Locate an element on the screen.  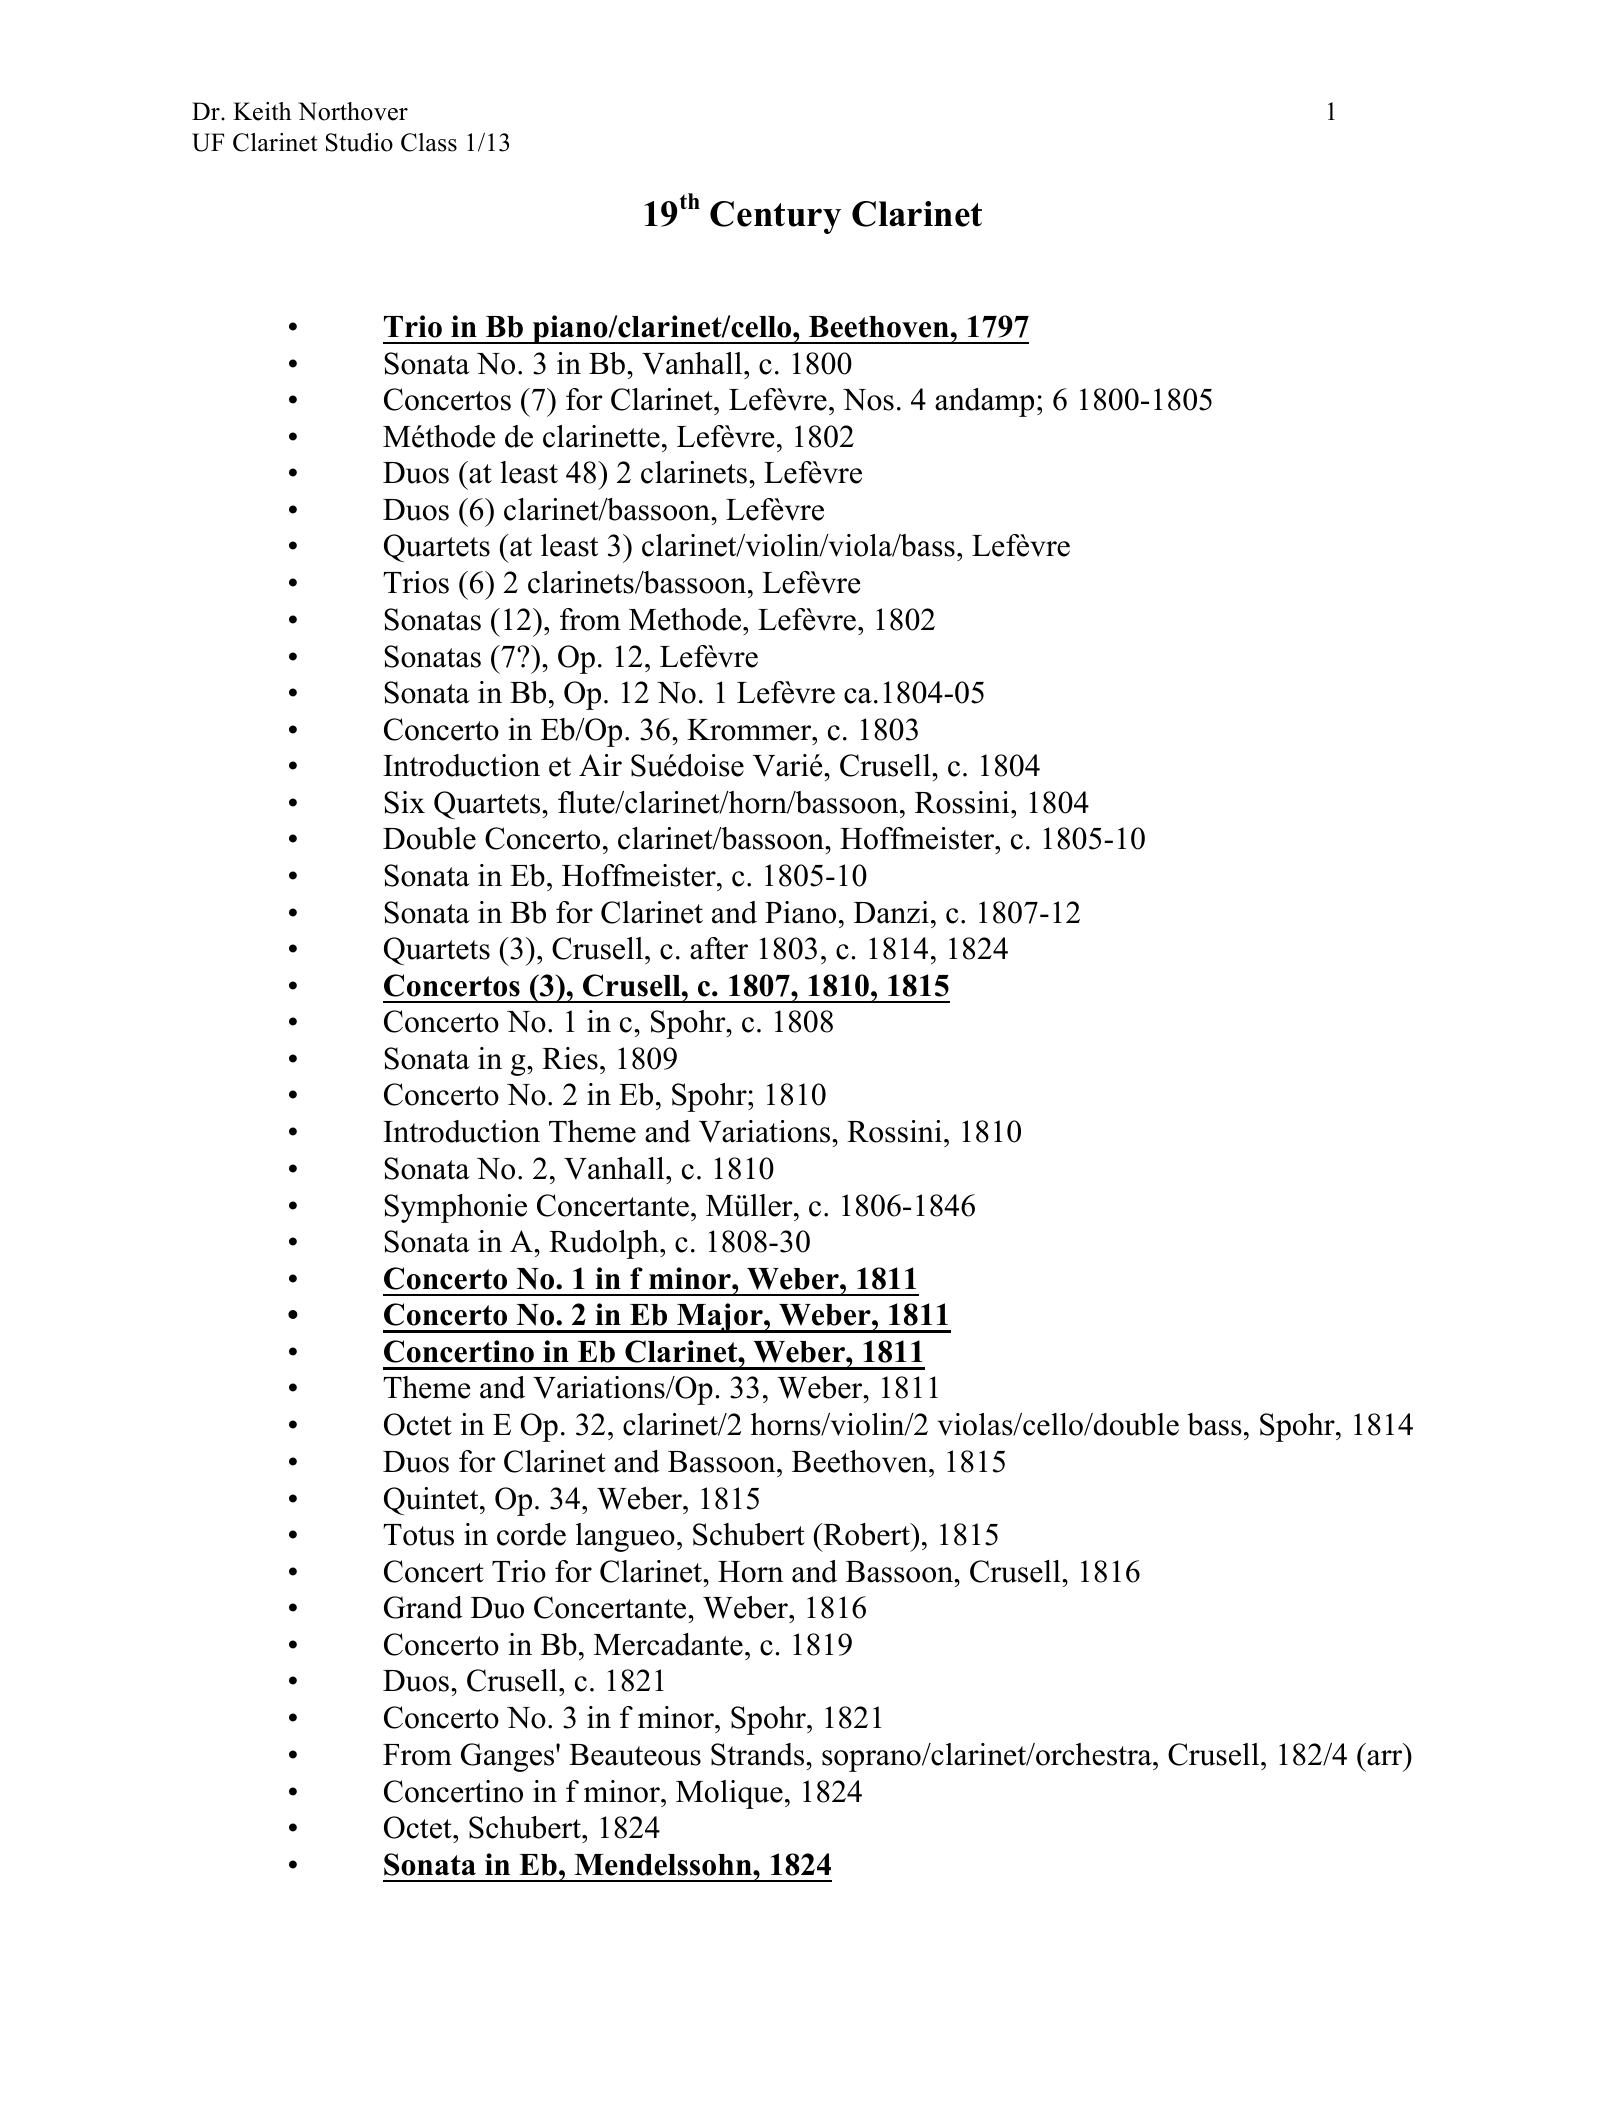
Class is located at coordinates (429, 142).
